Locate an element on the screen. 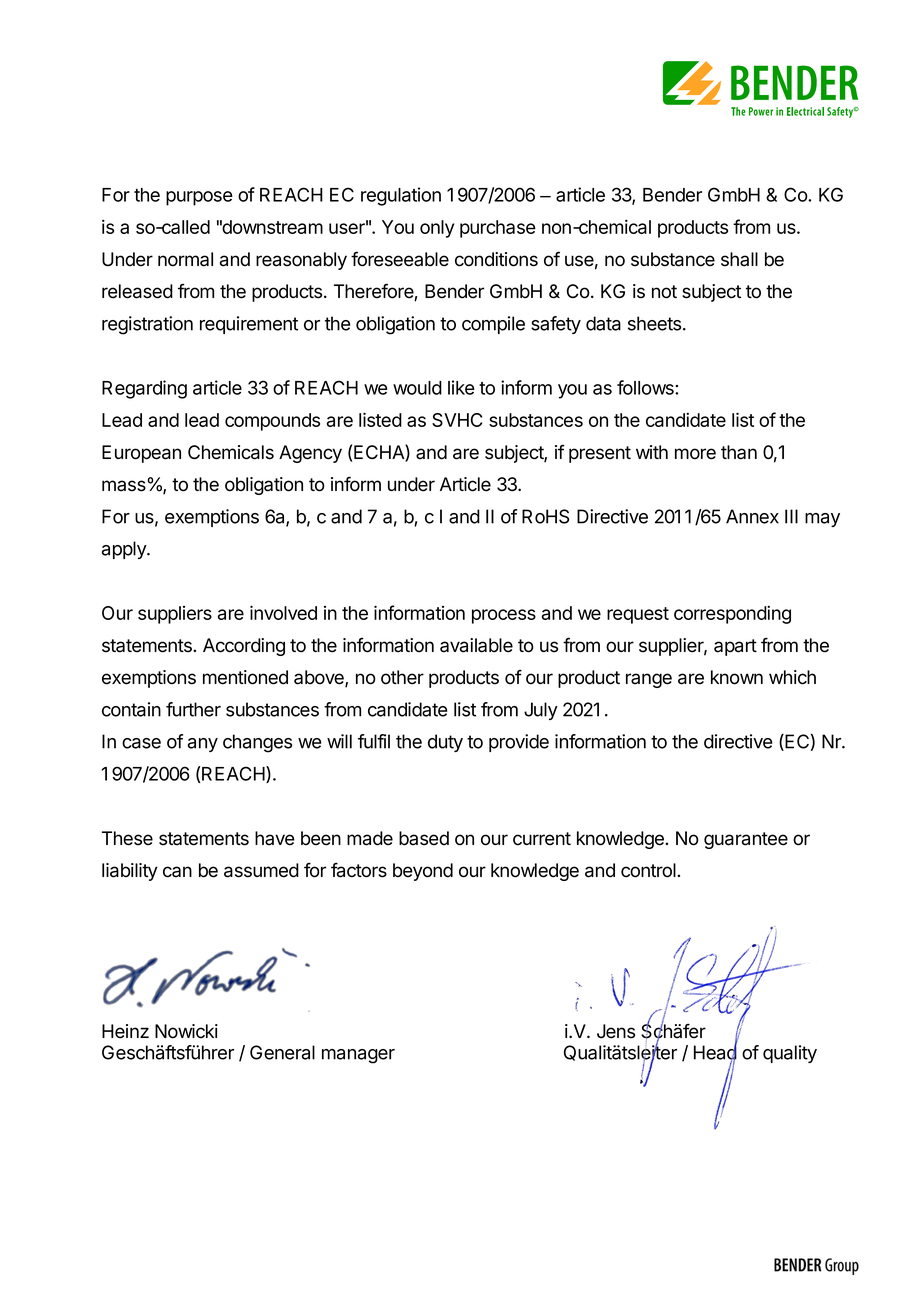  purchase is located at coordinates (498, 229).
